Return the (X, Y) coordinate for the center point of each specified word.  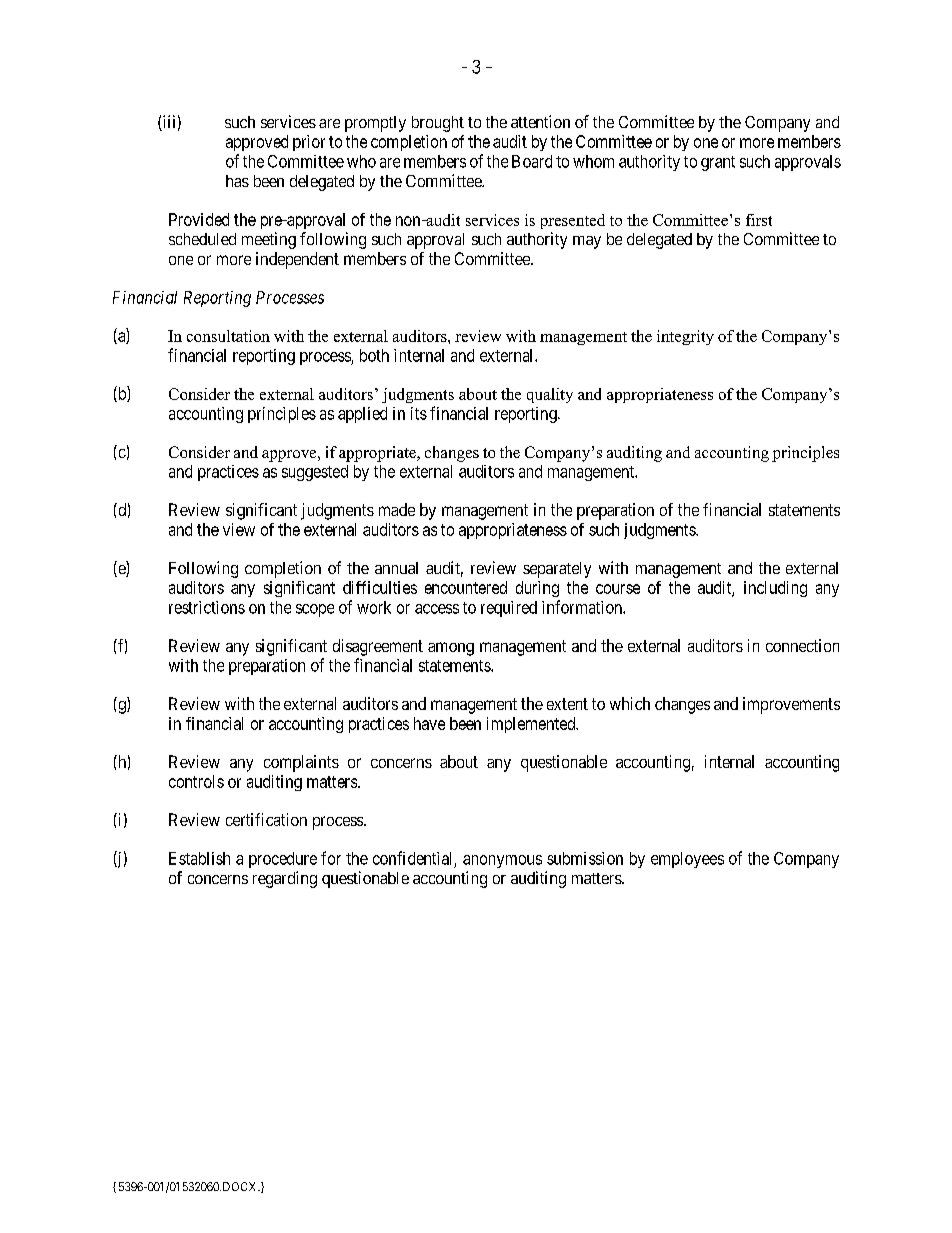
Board (532, 161)
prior (309, 143)
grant (718, 163)
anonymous (502, 861)
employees (687, 860)
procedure (283, 860)
